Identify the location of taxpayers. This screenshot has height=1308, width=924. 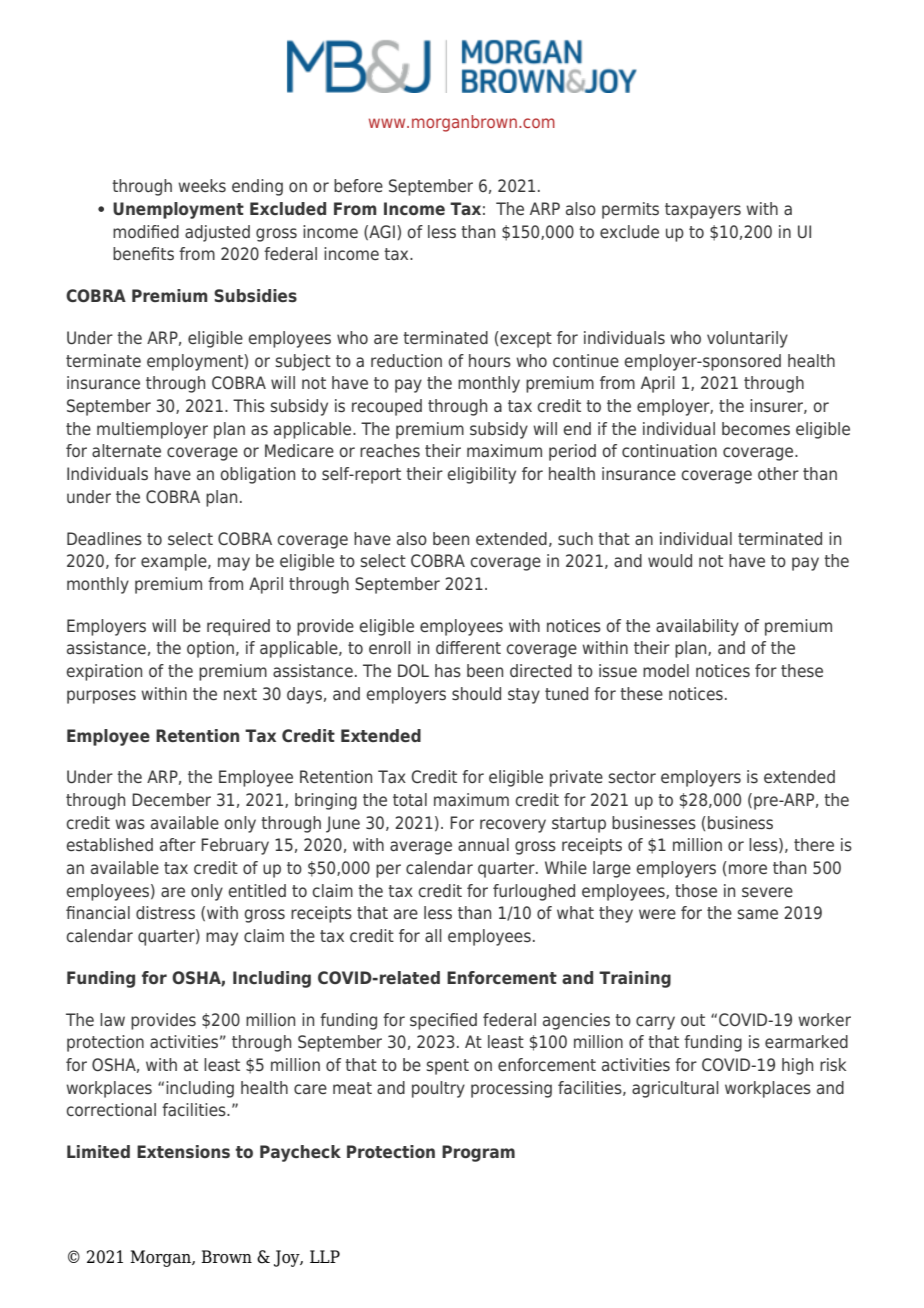
(703, 211).
